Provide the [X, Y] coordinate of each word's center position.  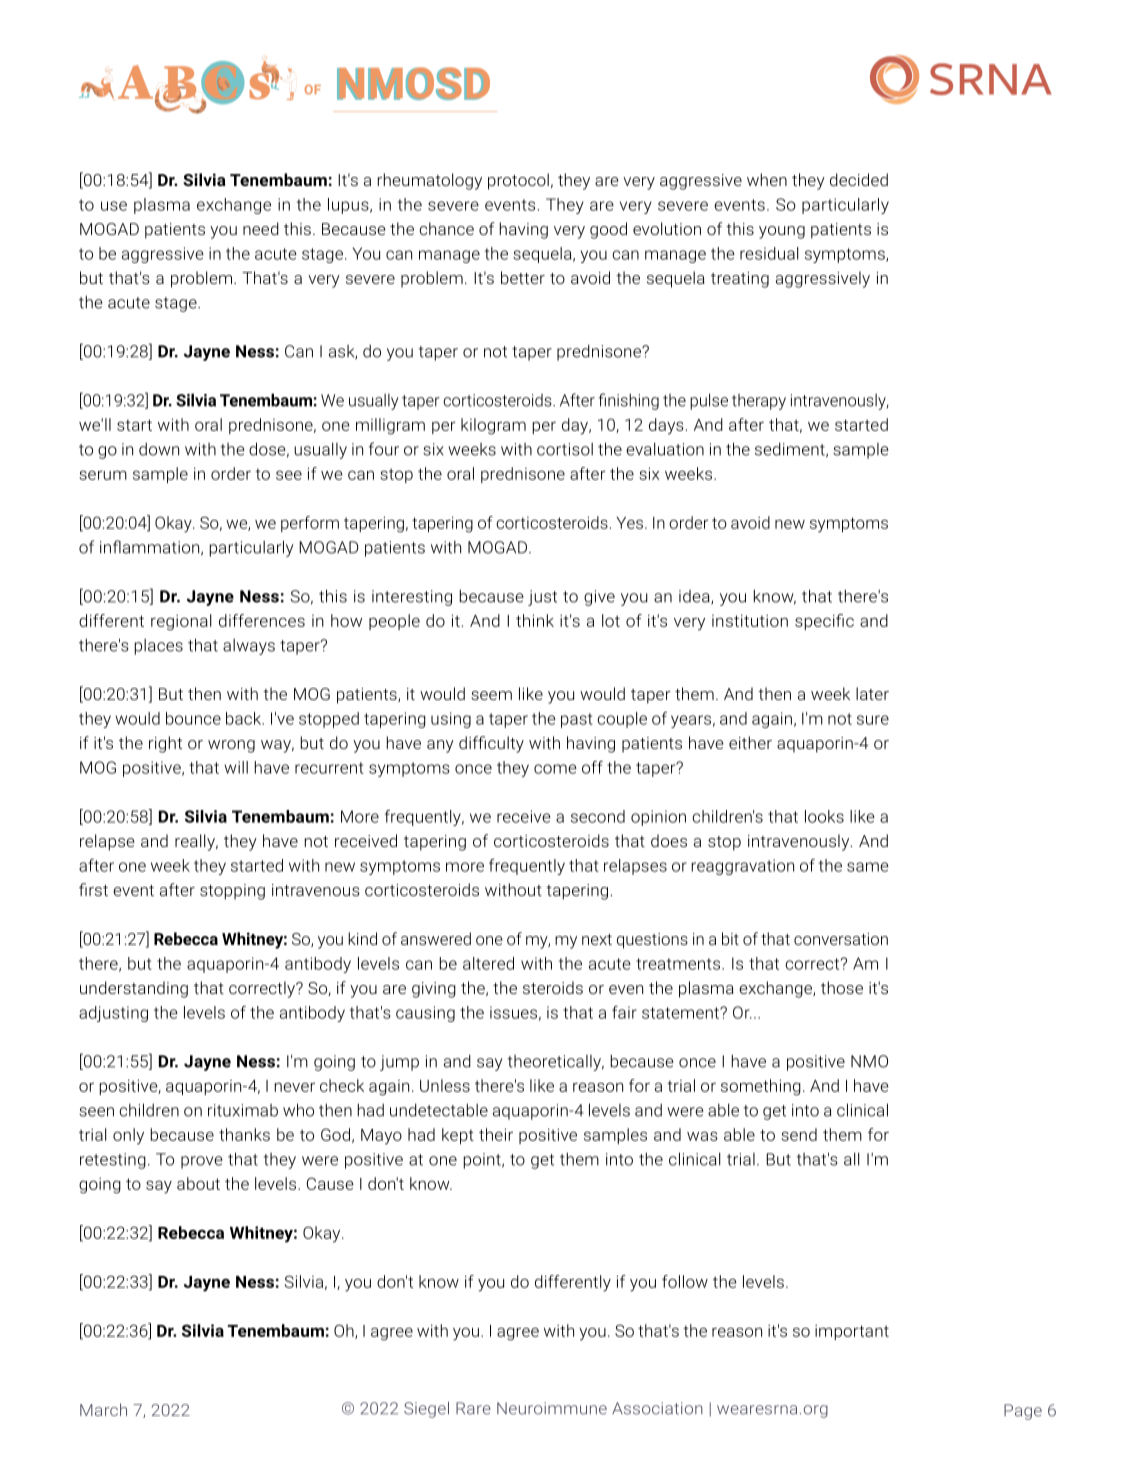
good [608, 230]
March [103, 1409]
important [852, 1332]
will [236, 767]
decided [859, 179]
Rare [473, 1408]
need [261, 228]
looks [824, 816]
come [555, 769]
